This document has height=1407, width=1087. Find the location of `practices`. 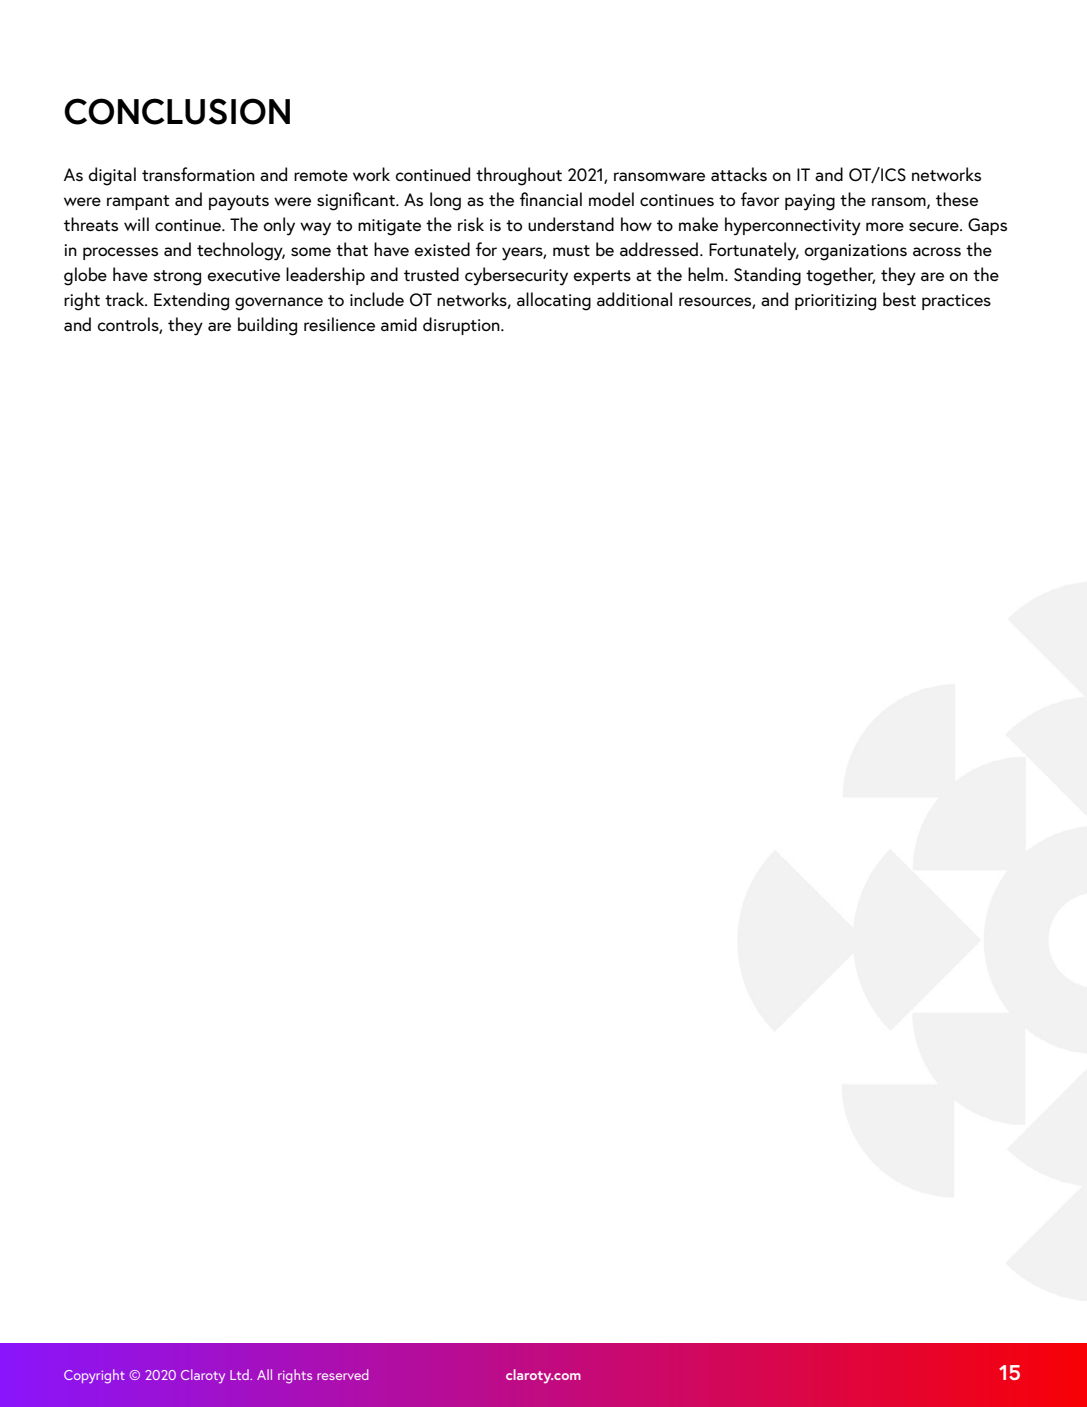

practices is located at coordinates (956, 302).
